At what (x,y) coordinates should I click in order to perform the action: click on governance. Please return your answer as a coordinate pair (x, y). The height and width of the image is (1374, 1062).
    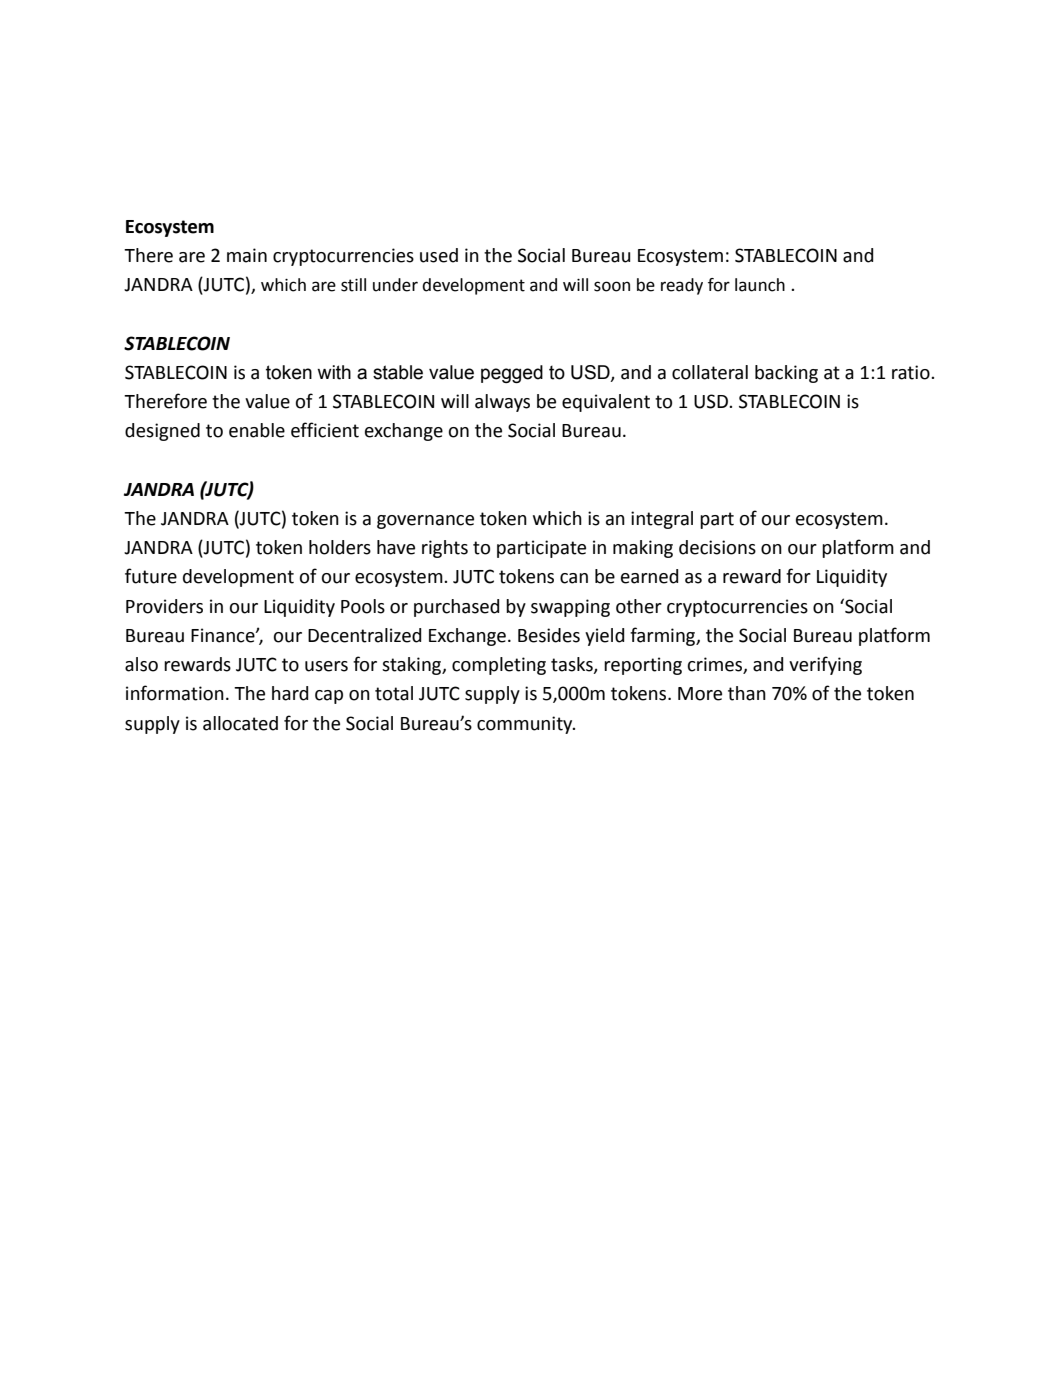
    Looking at the image, I should click on (425, 522).
